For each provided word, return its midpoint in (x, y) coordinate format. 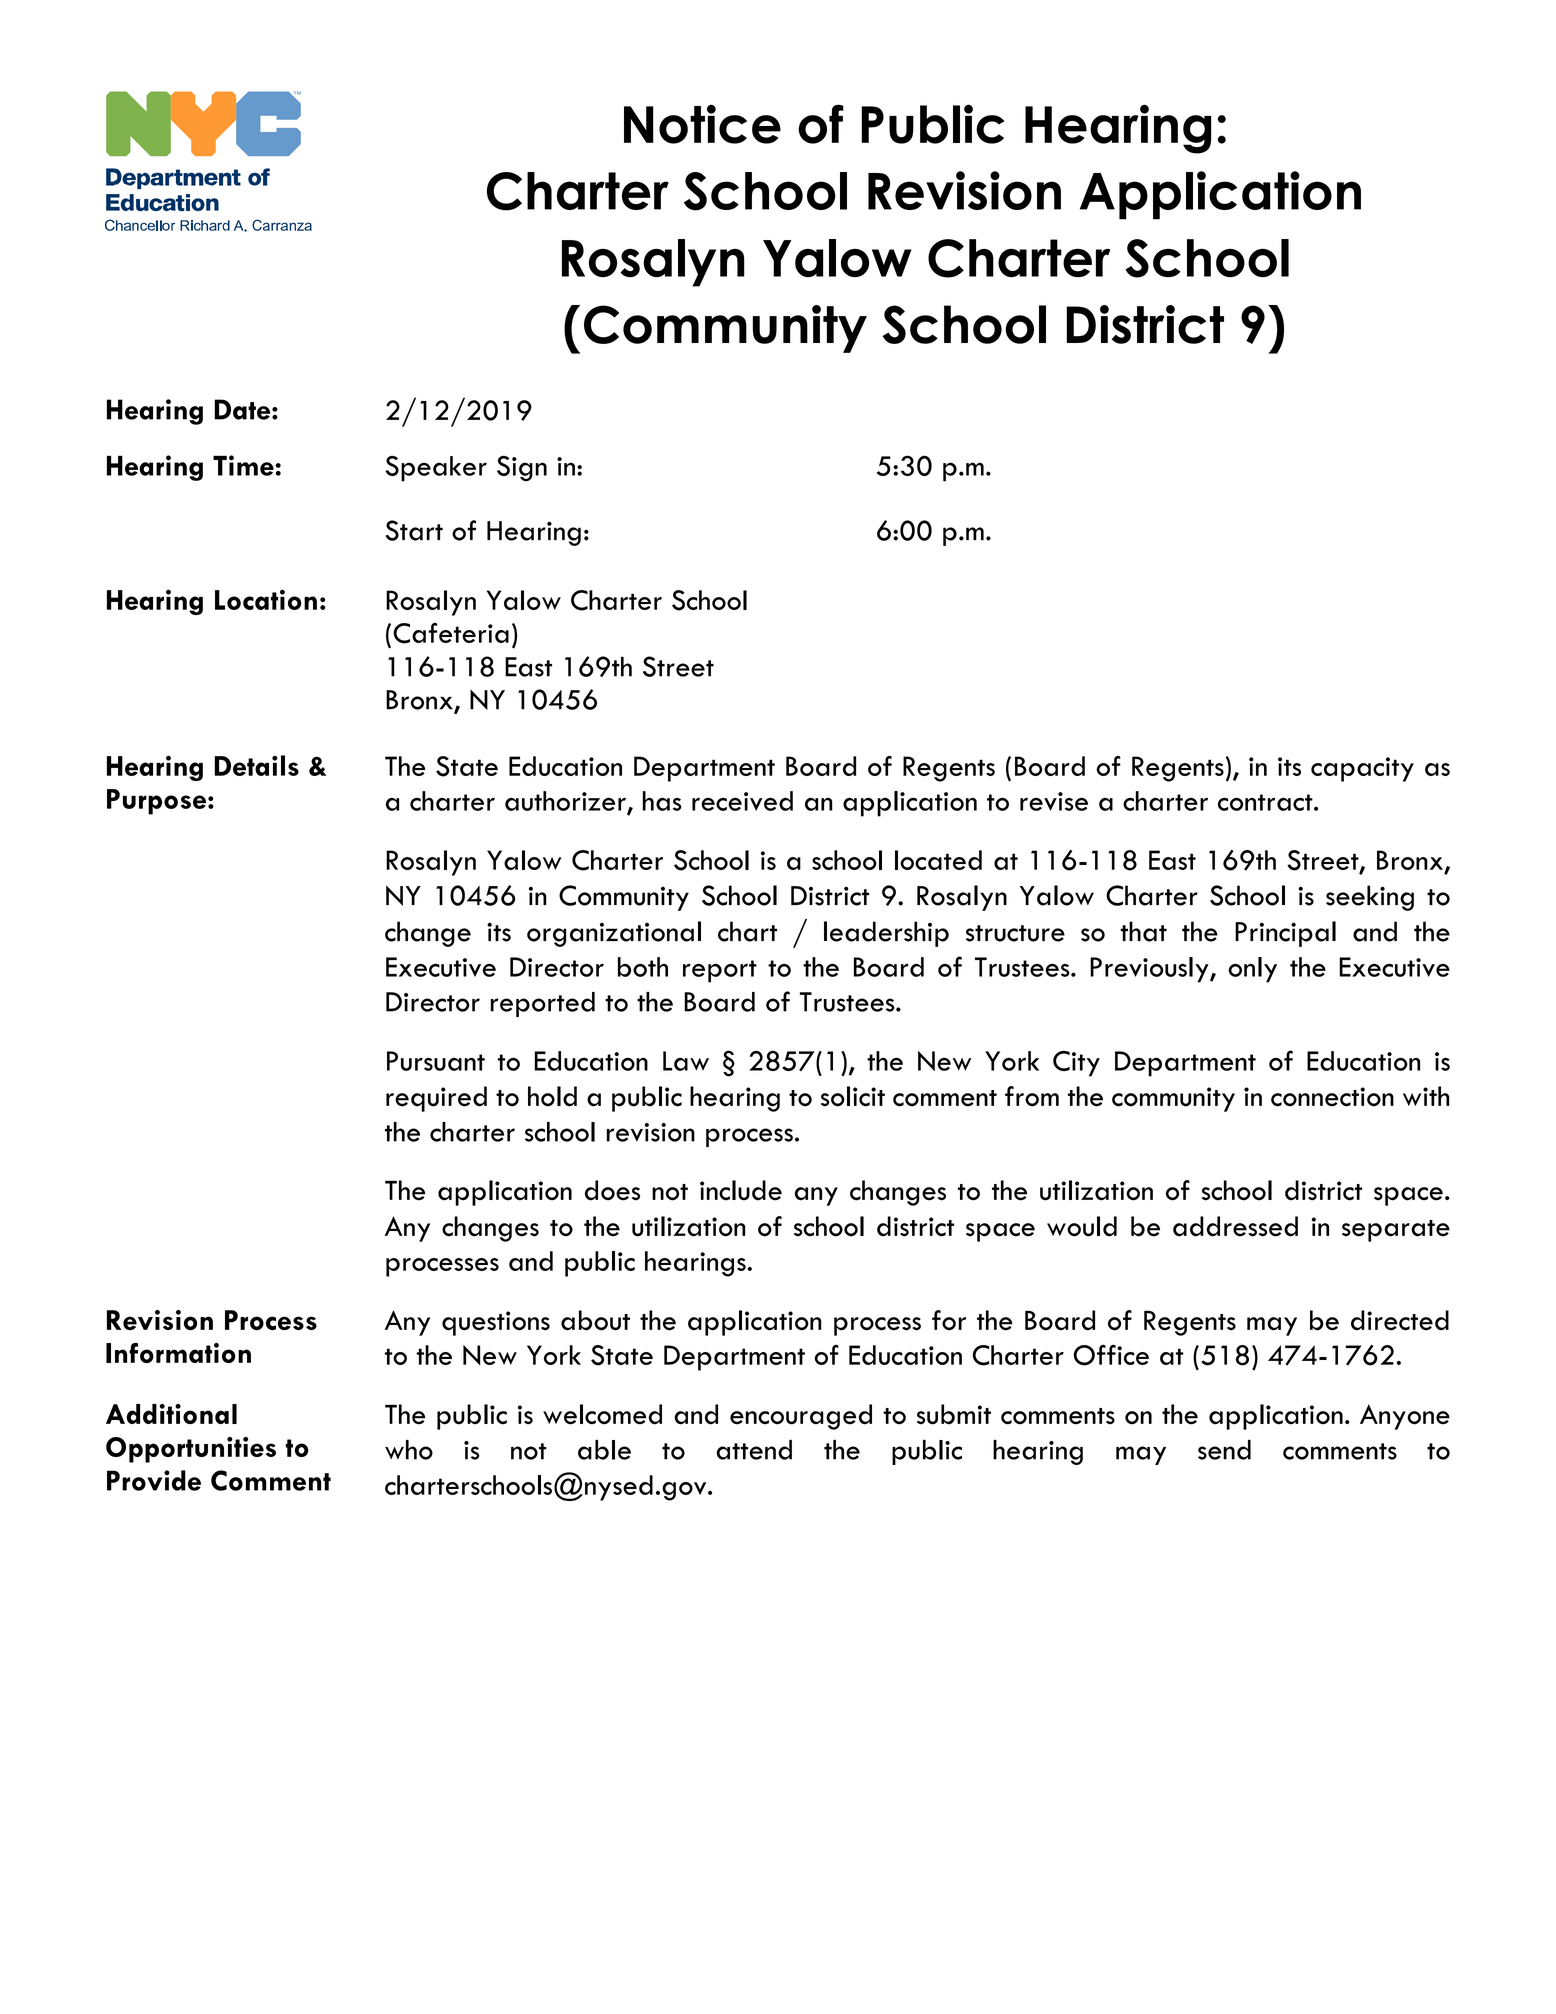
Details (256, 765)
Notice (702, 124)
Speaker (436, 468)
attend (754, 1450)
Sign (522, 468)
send (1224, 1450)
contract (1266, 802)
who (409, 1450)
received (742, 801)
